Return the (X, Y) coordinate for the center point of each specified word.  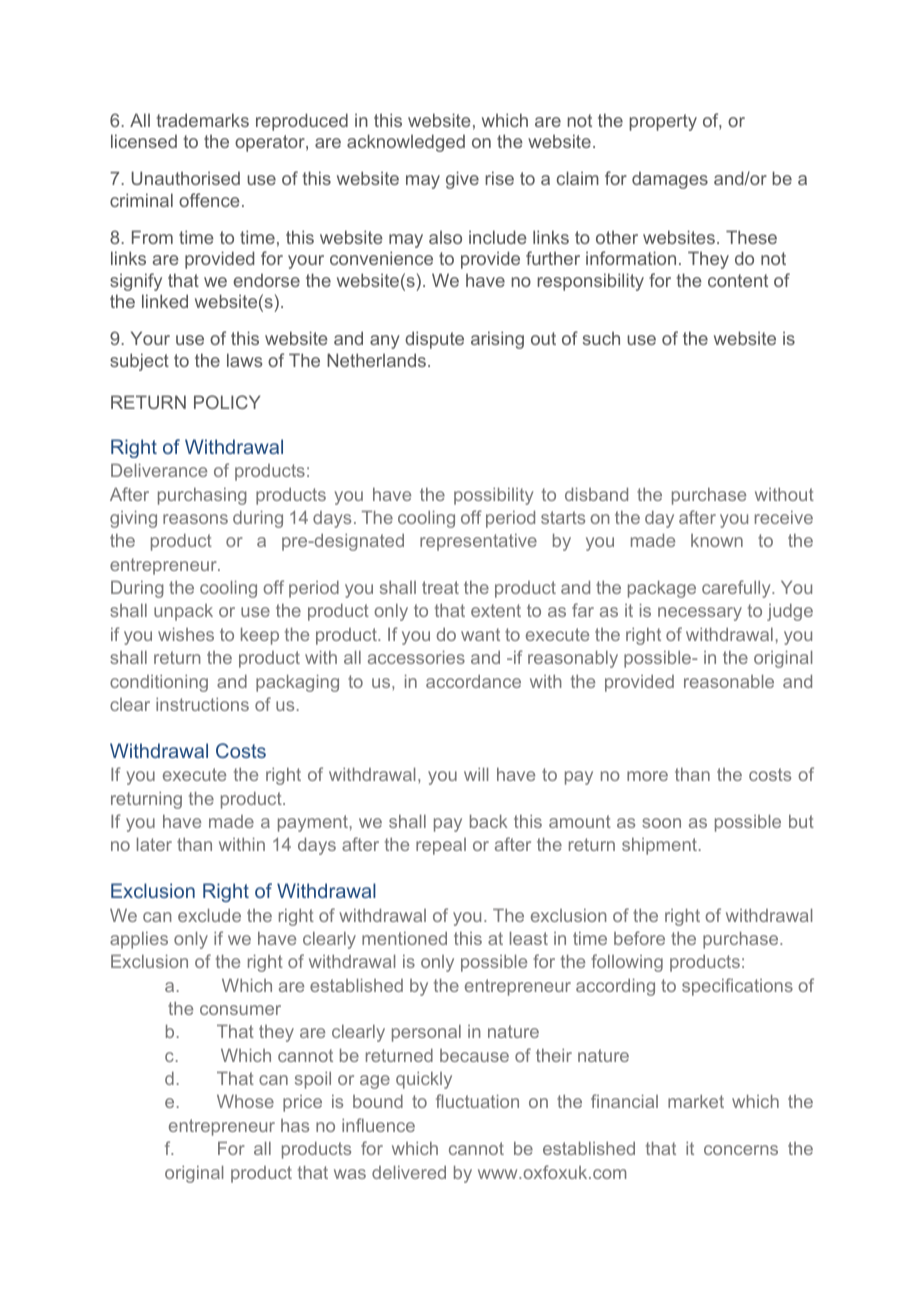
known (717, 540)
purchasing (202, 496)
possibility (494, 496)
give (462, 180)
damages (670, 180)
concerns (741, 1150)
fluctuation (477, 1101)
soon (661, 823)
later (154, 844)
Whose (245, 1101)
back (489, 821)
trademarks (203, 120)
